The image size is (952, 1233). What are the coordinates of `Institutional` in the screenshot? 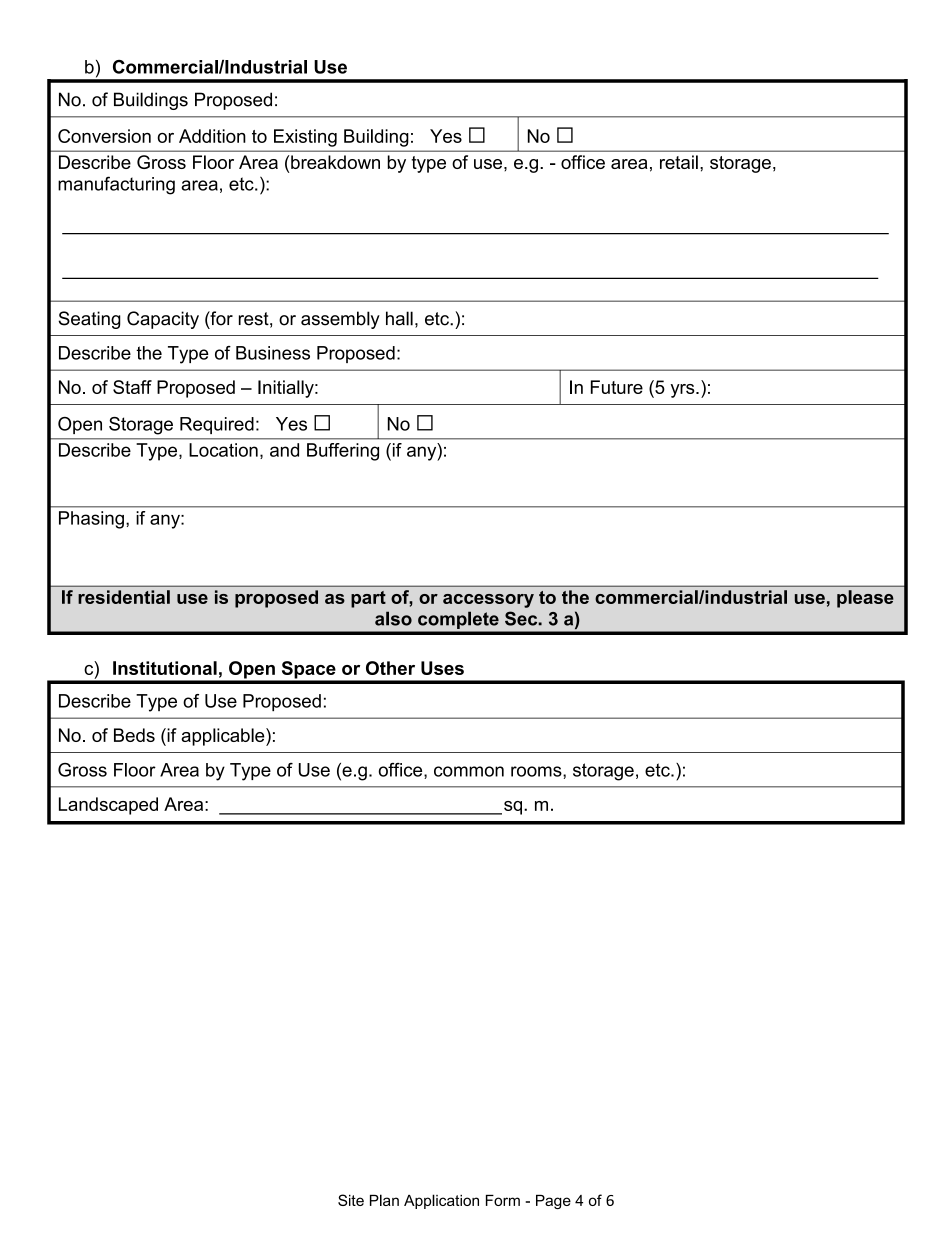 It's located at (165, 668).
